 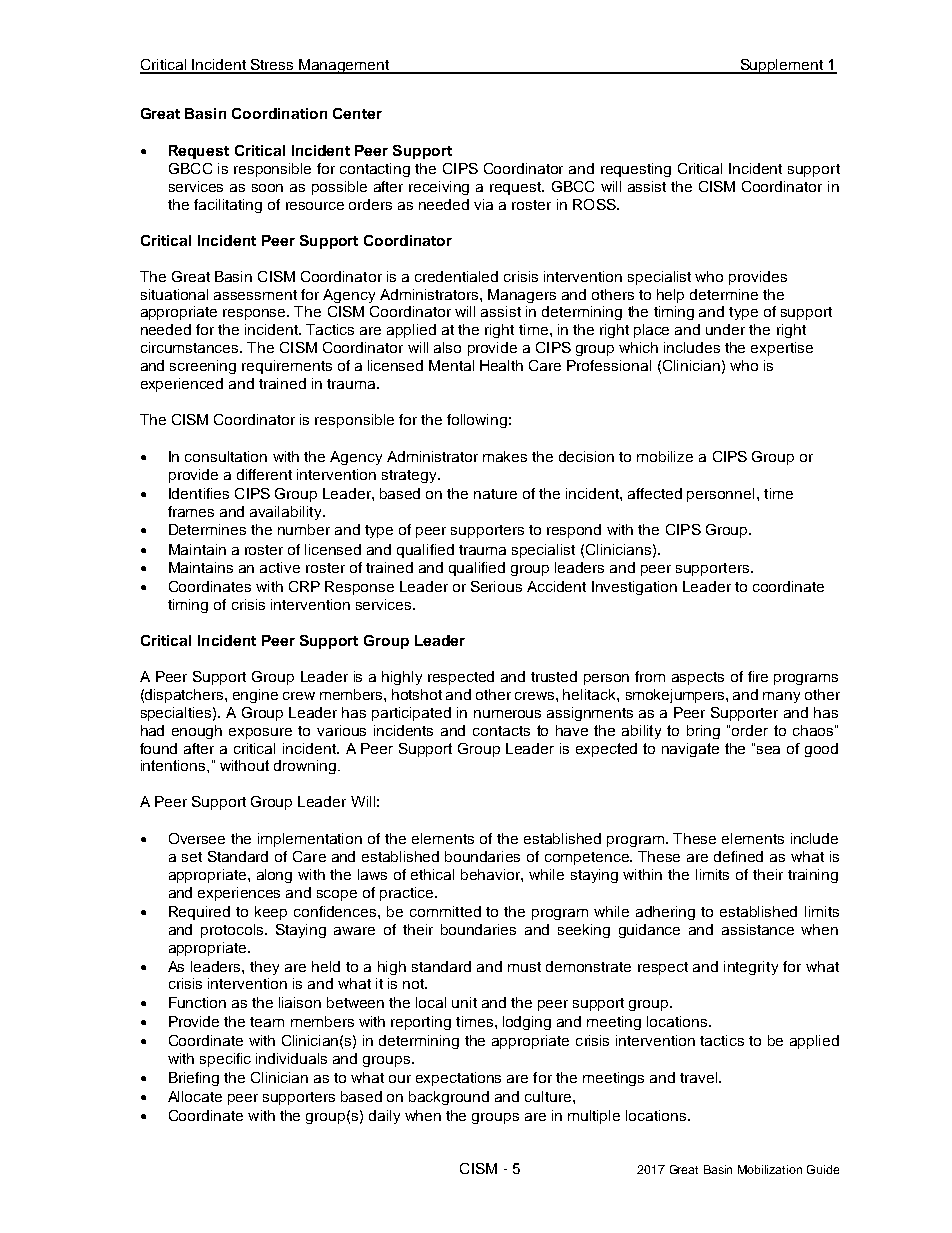 I want to click on makes, so click(x=505, y=456).
